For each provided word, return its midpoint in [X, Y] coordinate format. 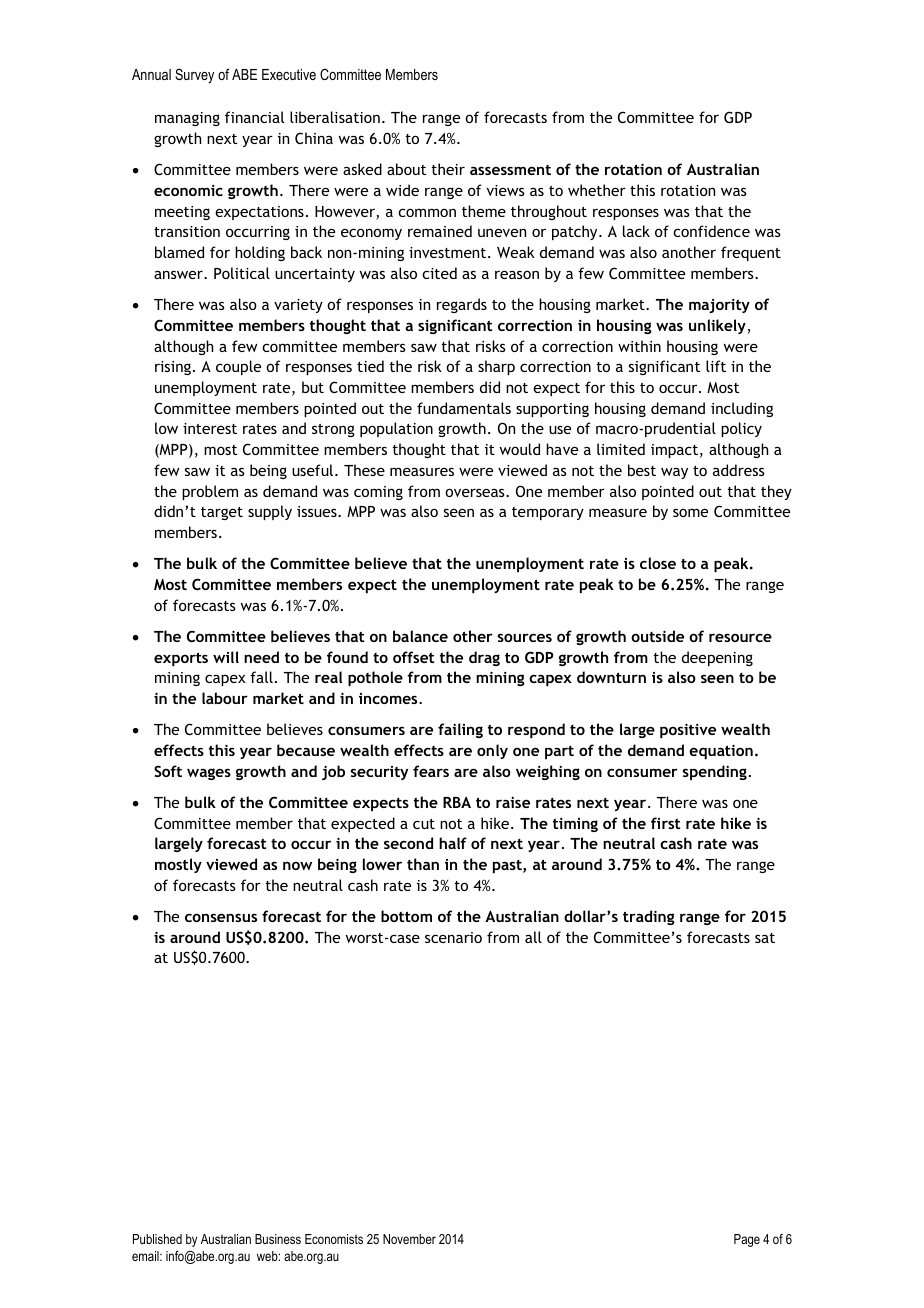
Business [278, 1239]
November [409, 1239]
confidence [711, 231]
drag [484, 658]
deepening [717, 658]
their [448, 169]
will [226, 657]
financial [254, 117]
